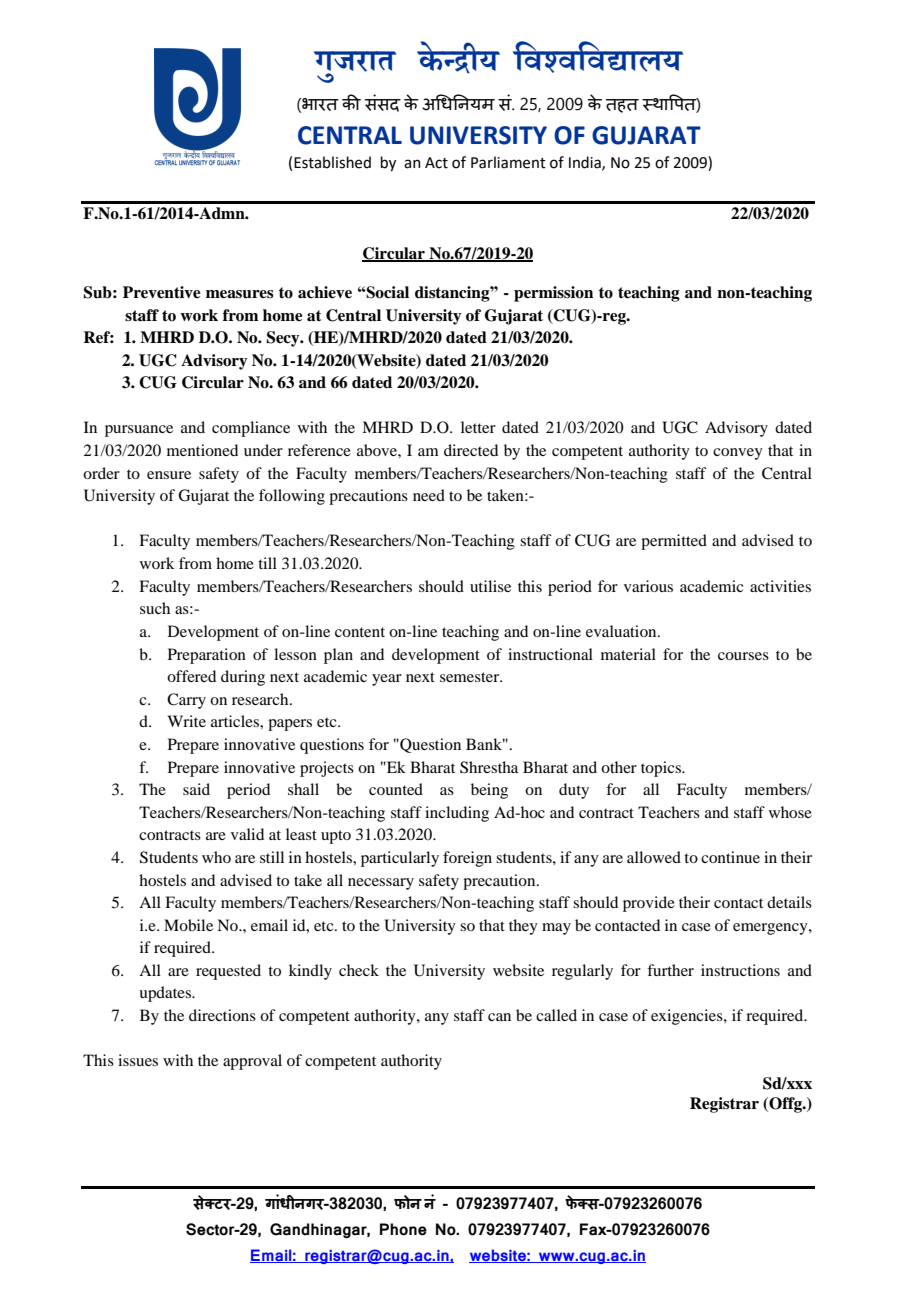 This image has height=1308, width=924. I want to click on courses, so click(743, 656).
